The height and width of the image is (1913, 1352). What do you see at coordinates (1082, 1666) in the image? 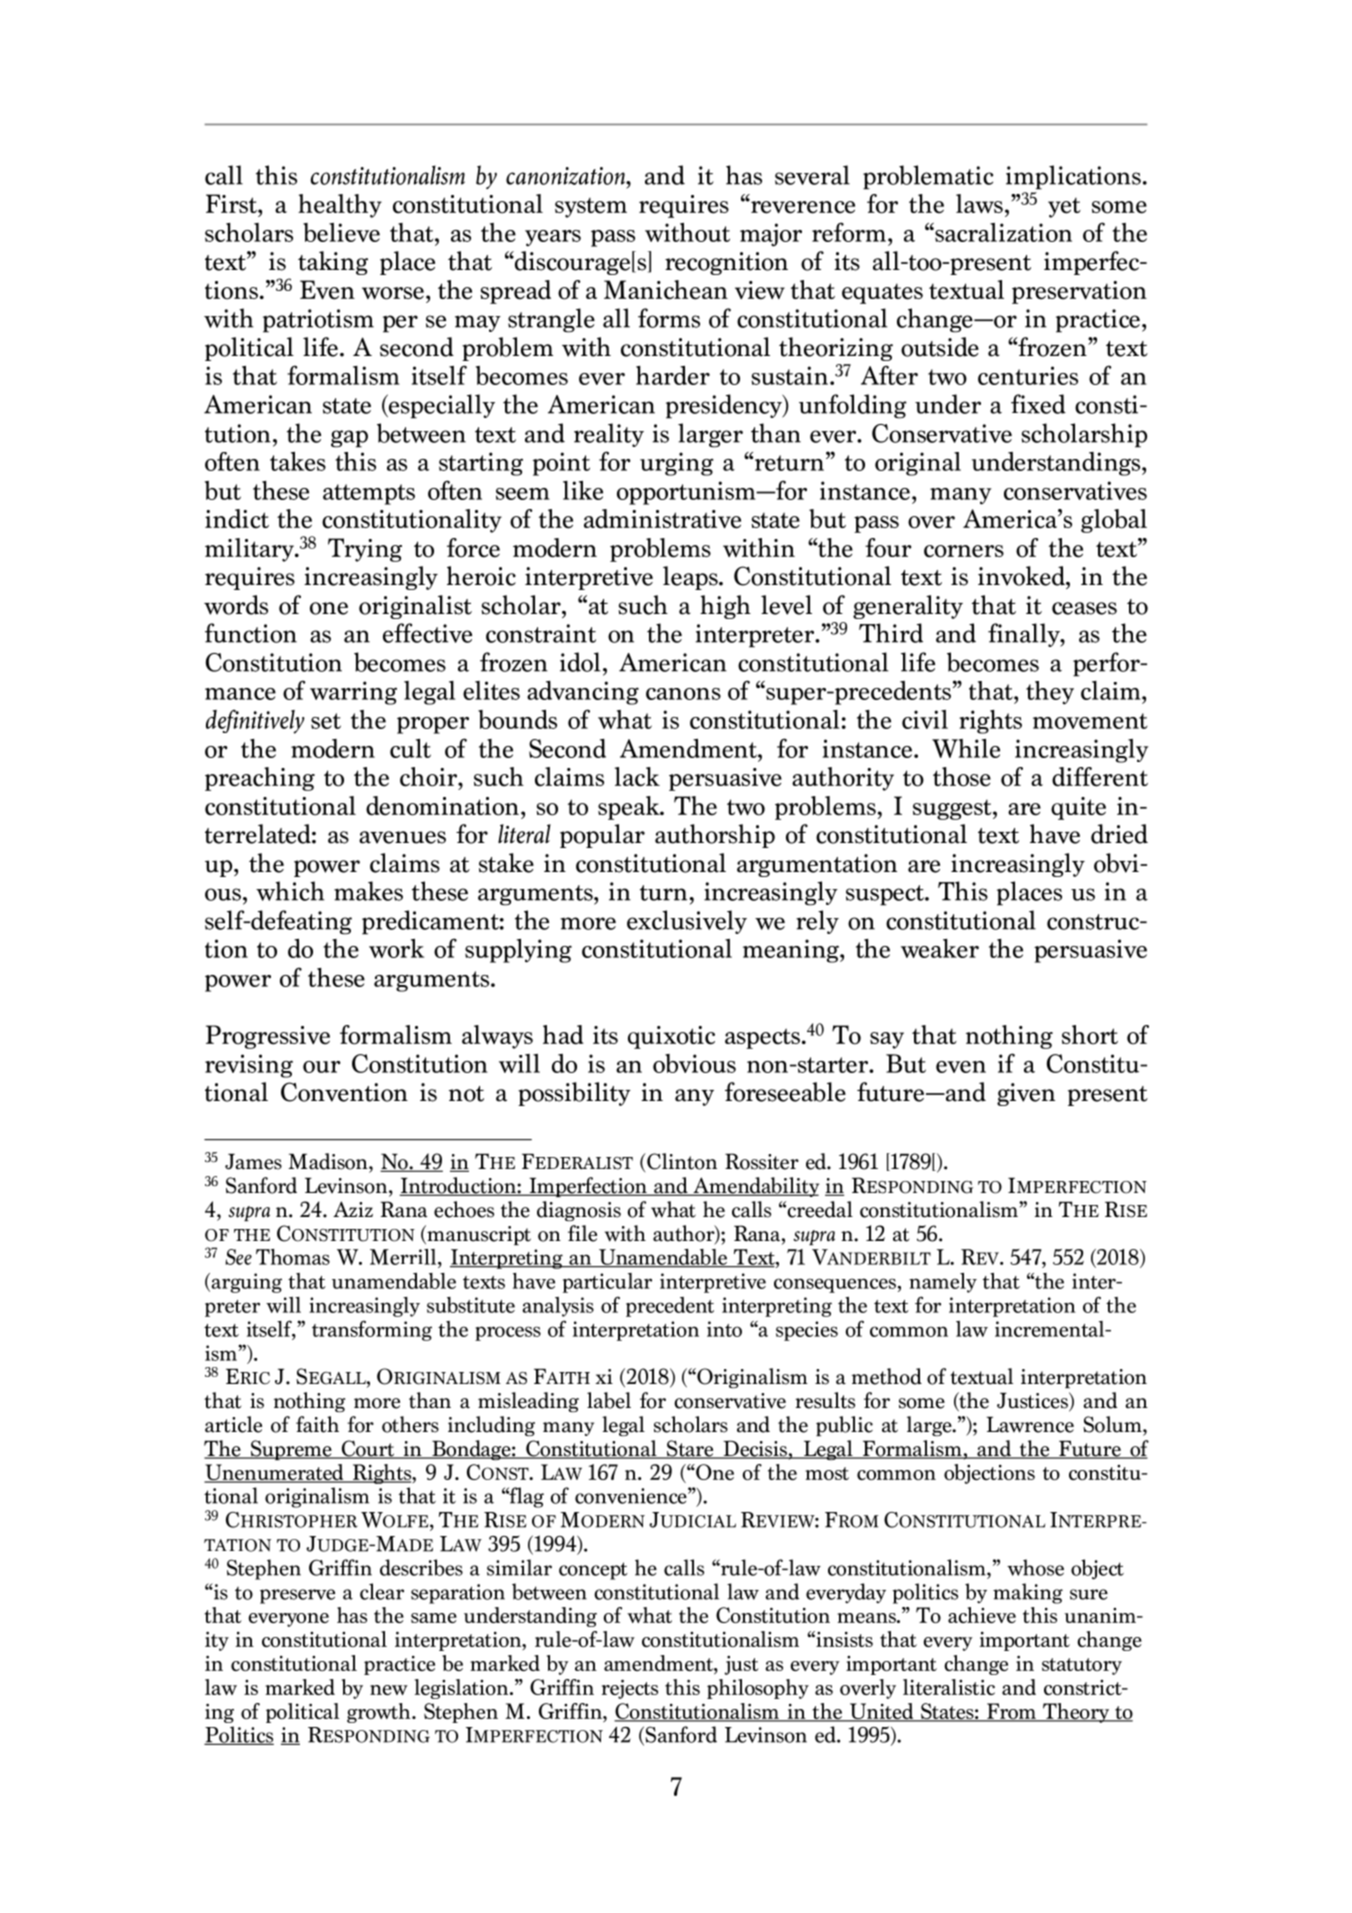
I see `statutory` at bounding box center [1082, 1666].
